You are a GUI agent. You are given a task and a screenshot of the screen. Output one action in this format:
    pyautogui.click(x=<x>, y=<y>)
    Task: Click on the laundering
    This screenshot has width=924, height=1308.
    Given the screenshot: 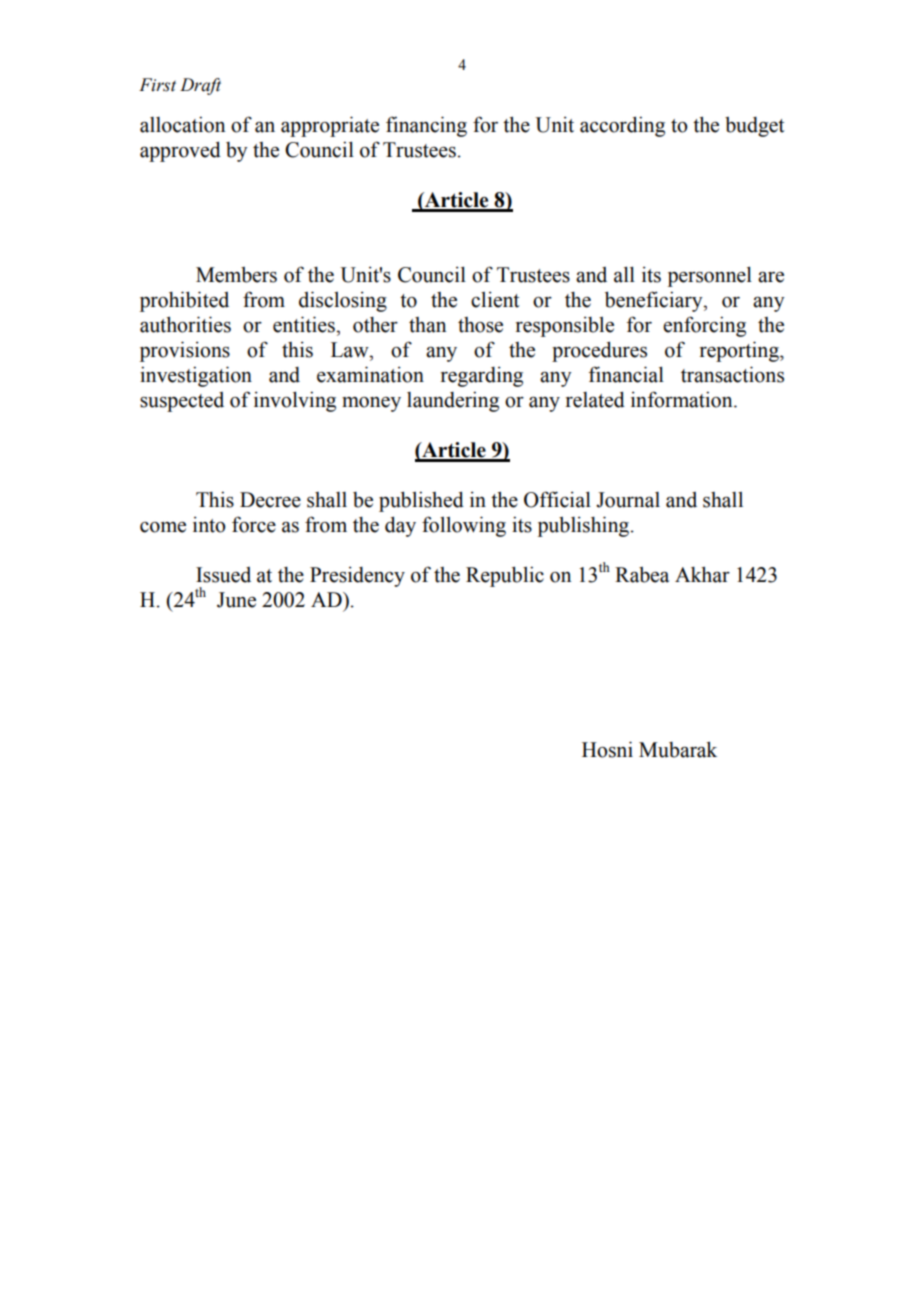 What is the action you would take?
    pyautogui.click(x=453, y=401)
